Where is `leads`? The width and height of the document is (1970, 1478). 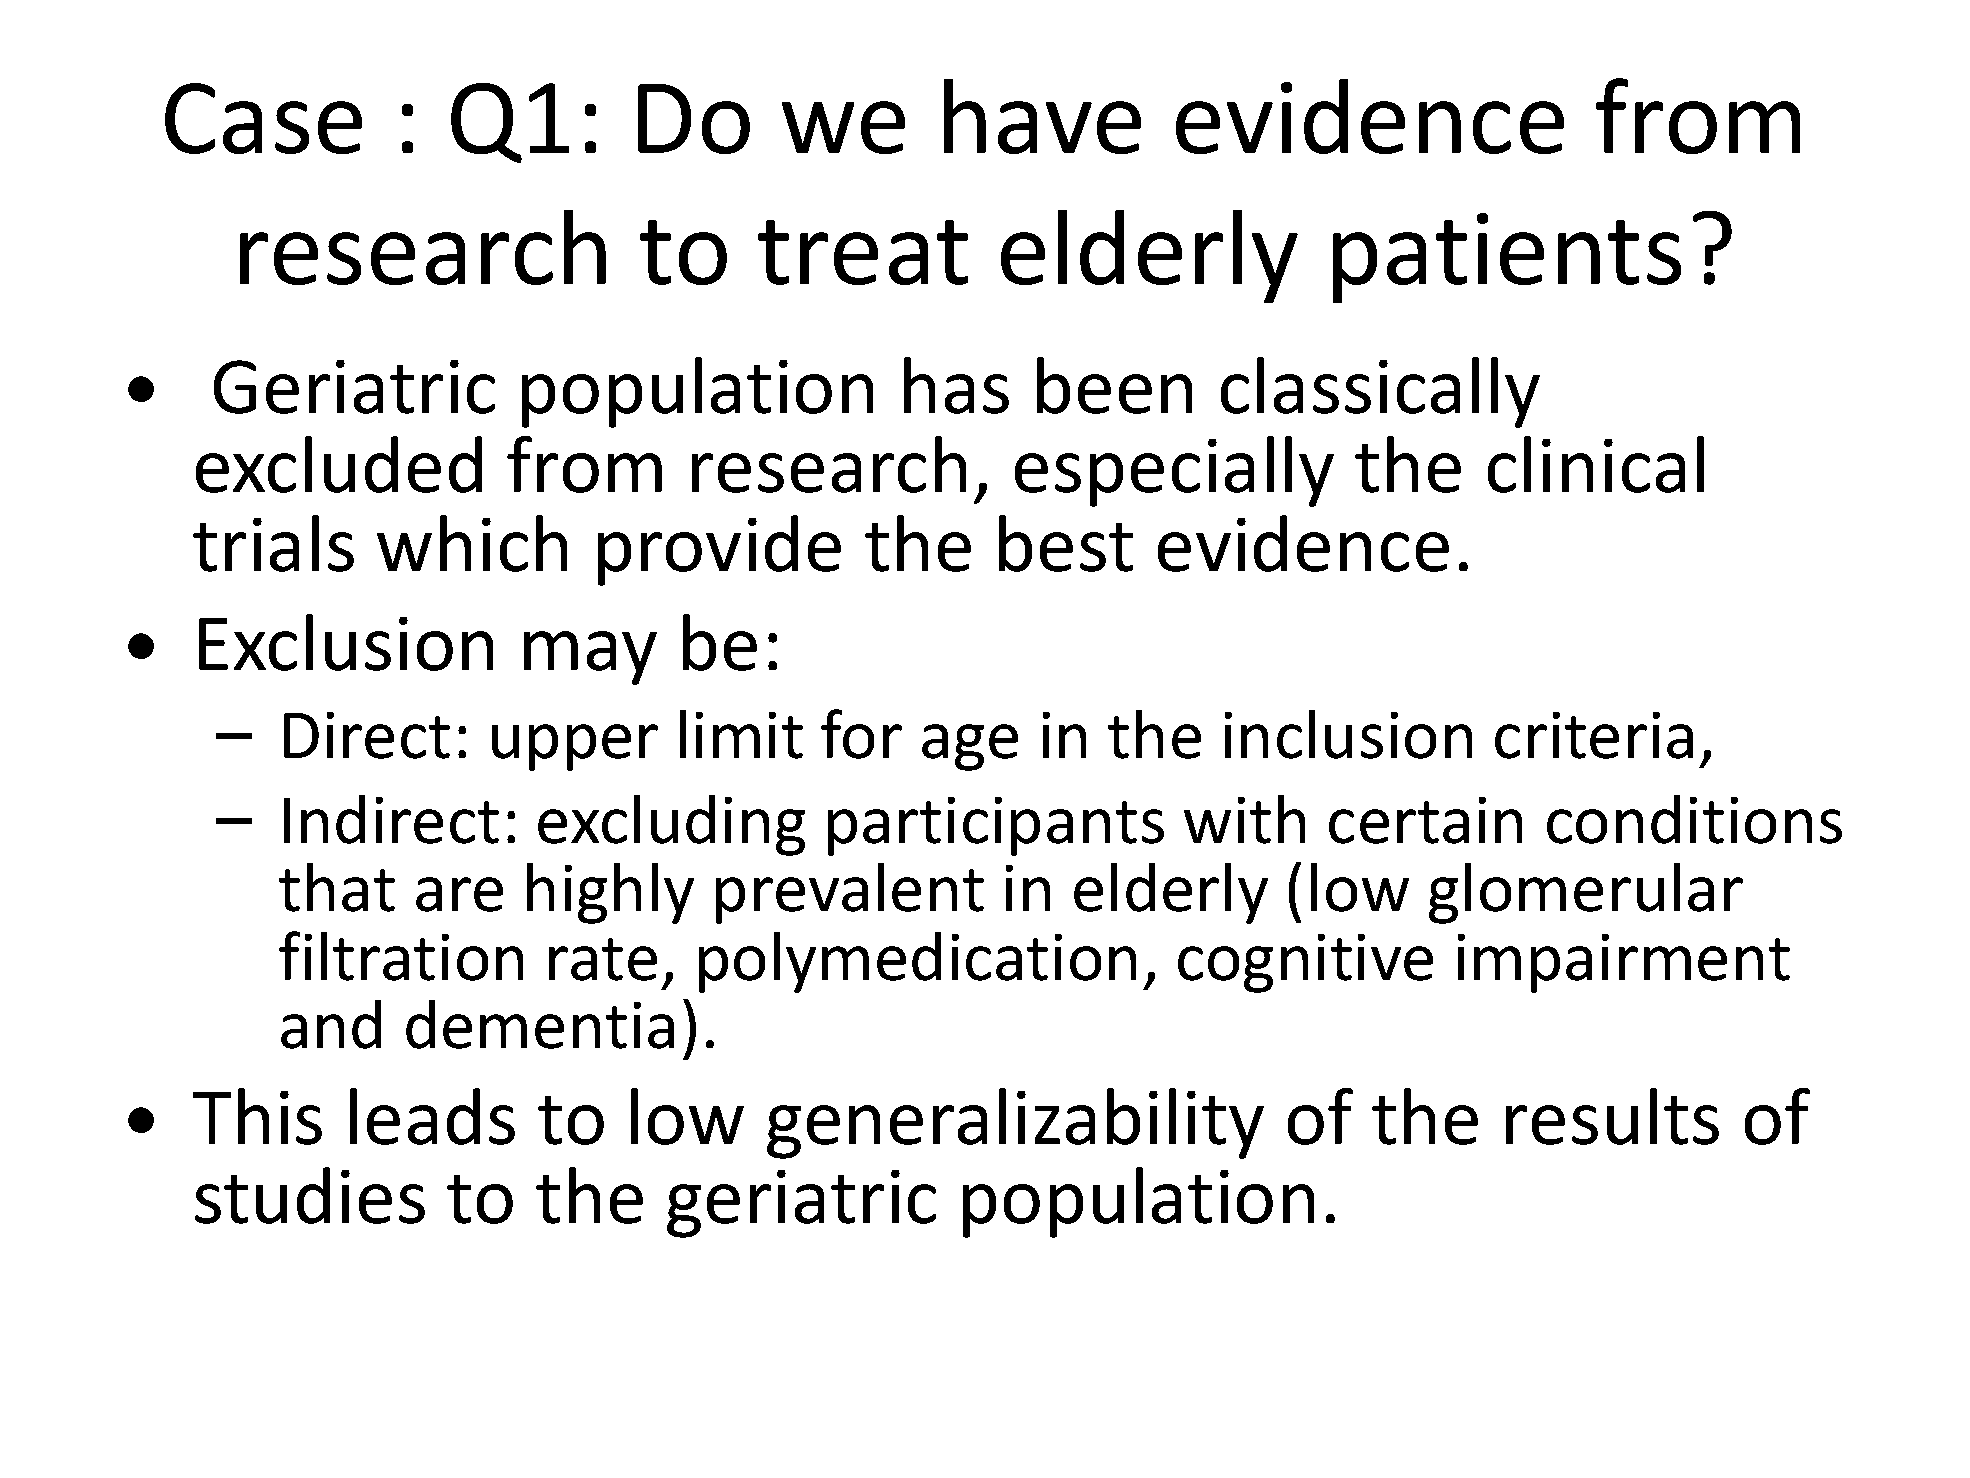 leads is located at coordinates (432, 1116).
